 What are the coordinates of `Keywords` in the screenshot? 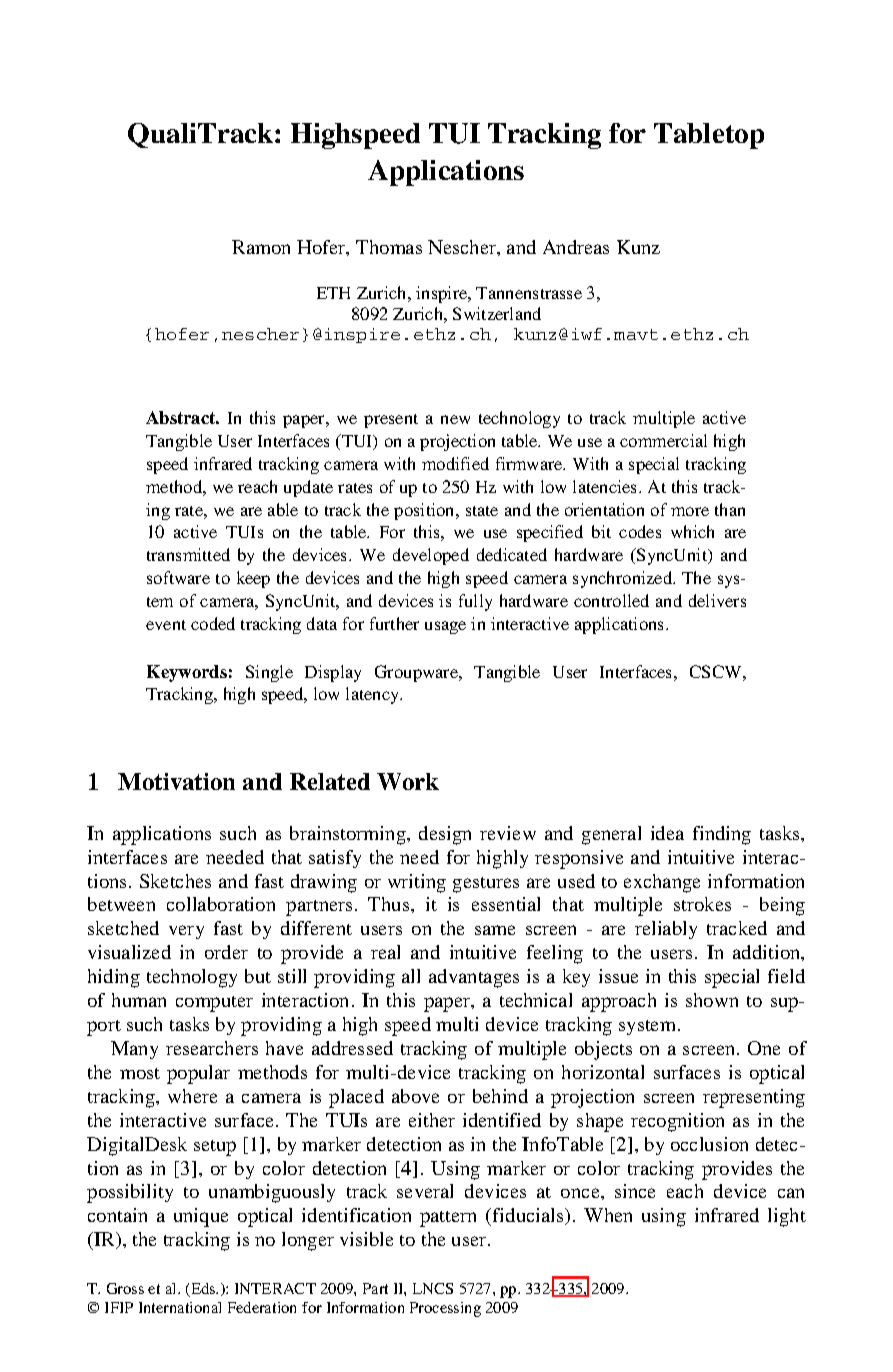 It's located at (187, 673).
